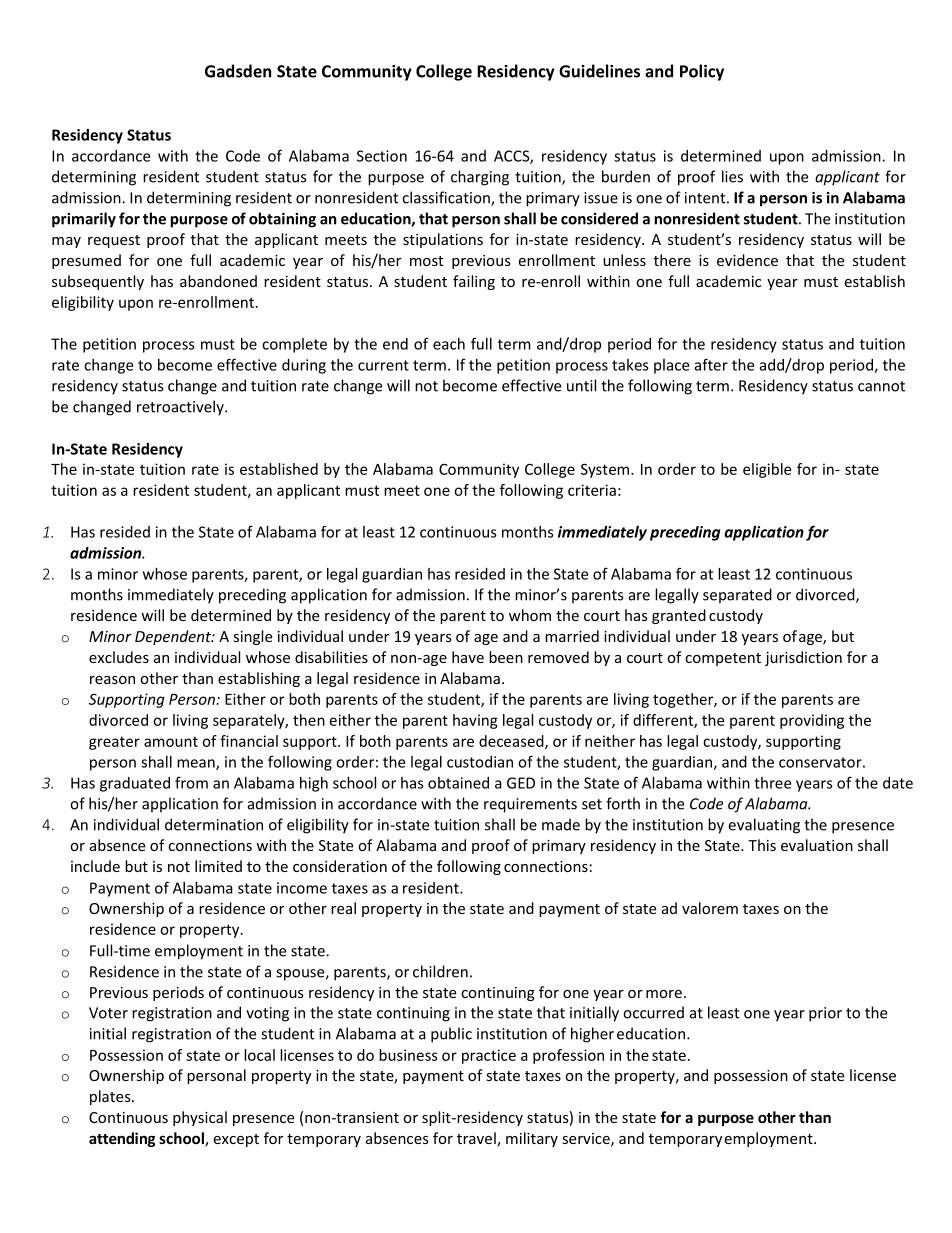 This screenshot has height=1233, width=952. Describe the element at coordinates (449, 344) in the screenshot. I see `each` at that location.
